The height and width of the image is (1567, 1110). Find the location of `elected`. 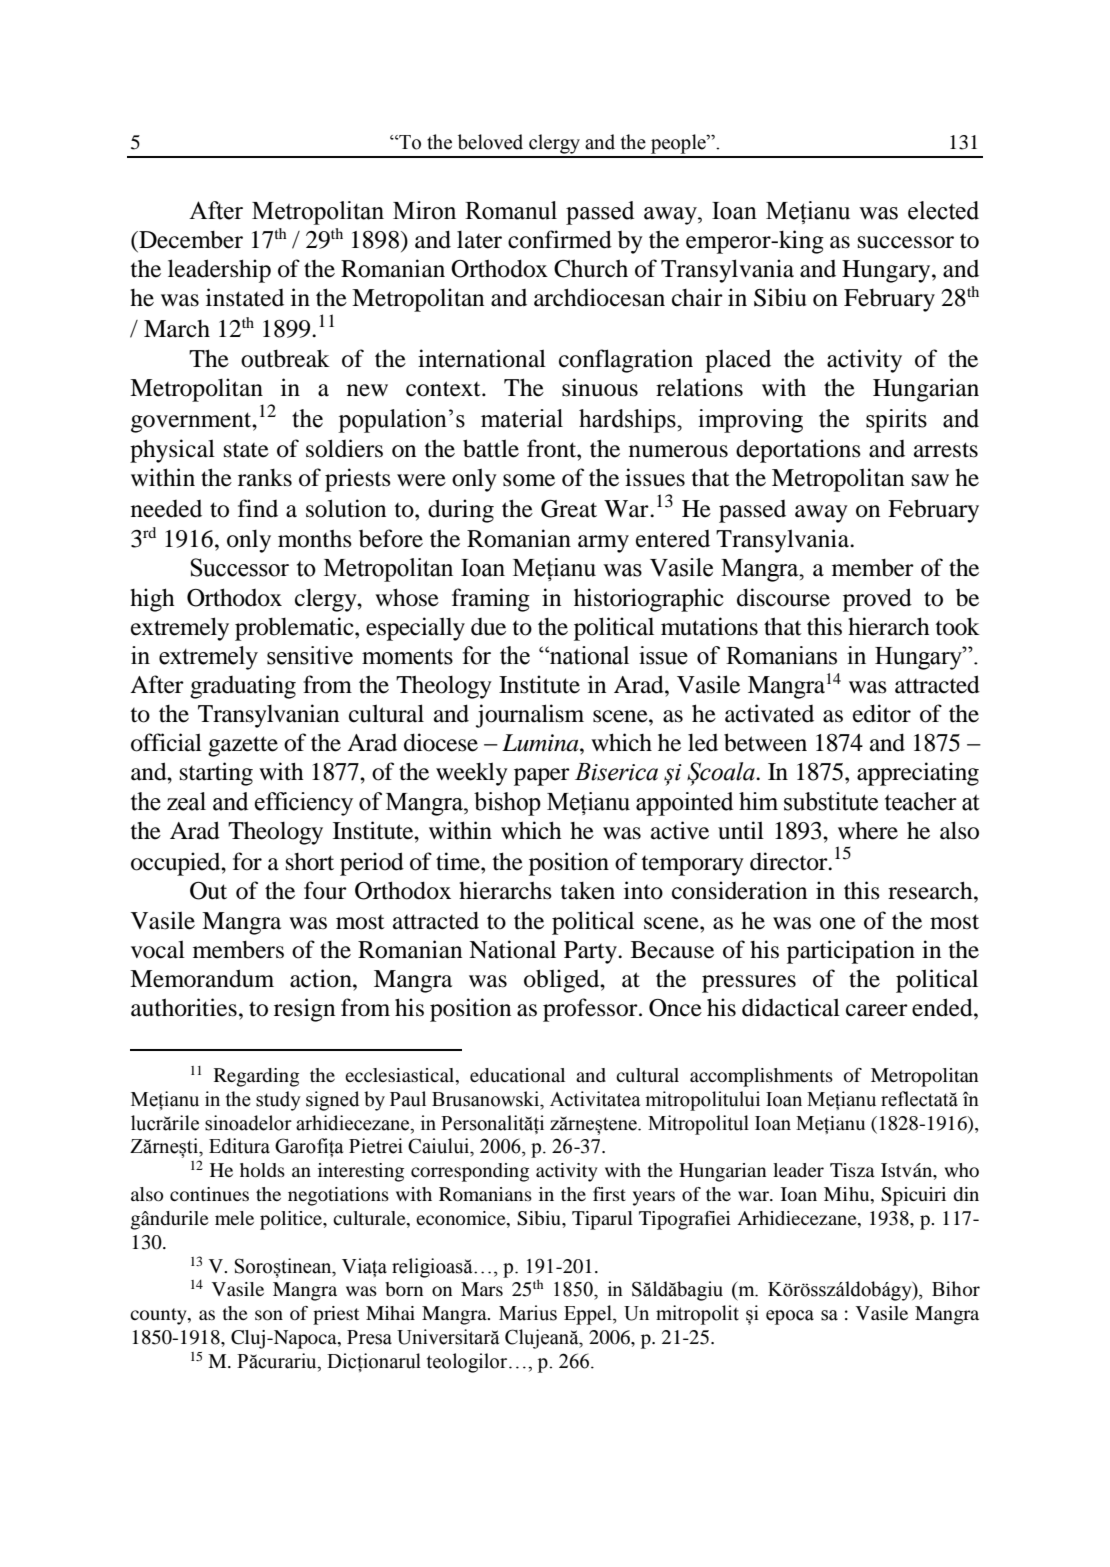

elected is located at coordinates (943, 210).
